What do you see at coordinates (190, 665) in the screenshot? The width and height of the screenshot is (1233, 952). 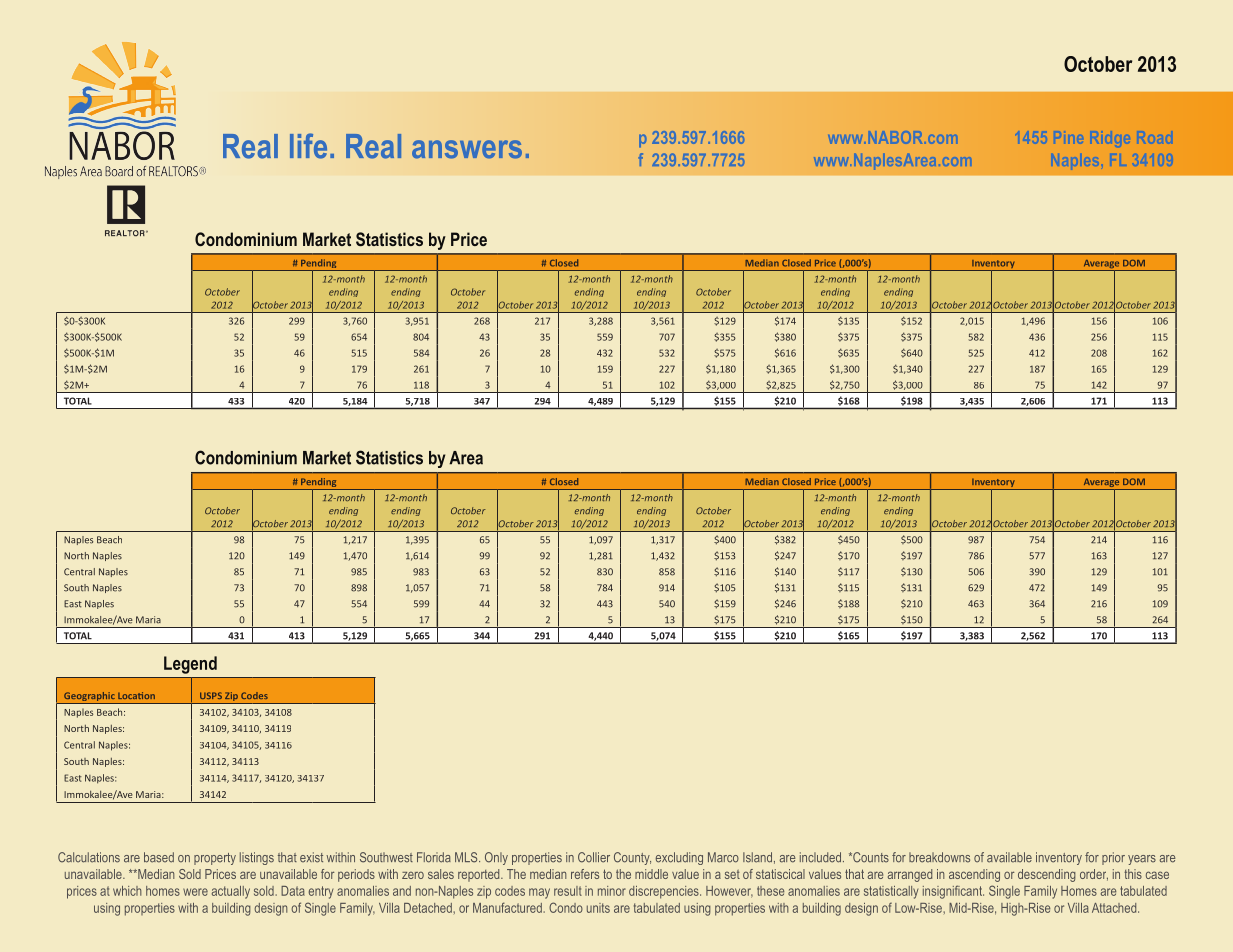 I see `Legend` at bounding box center [190, 665].
